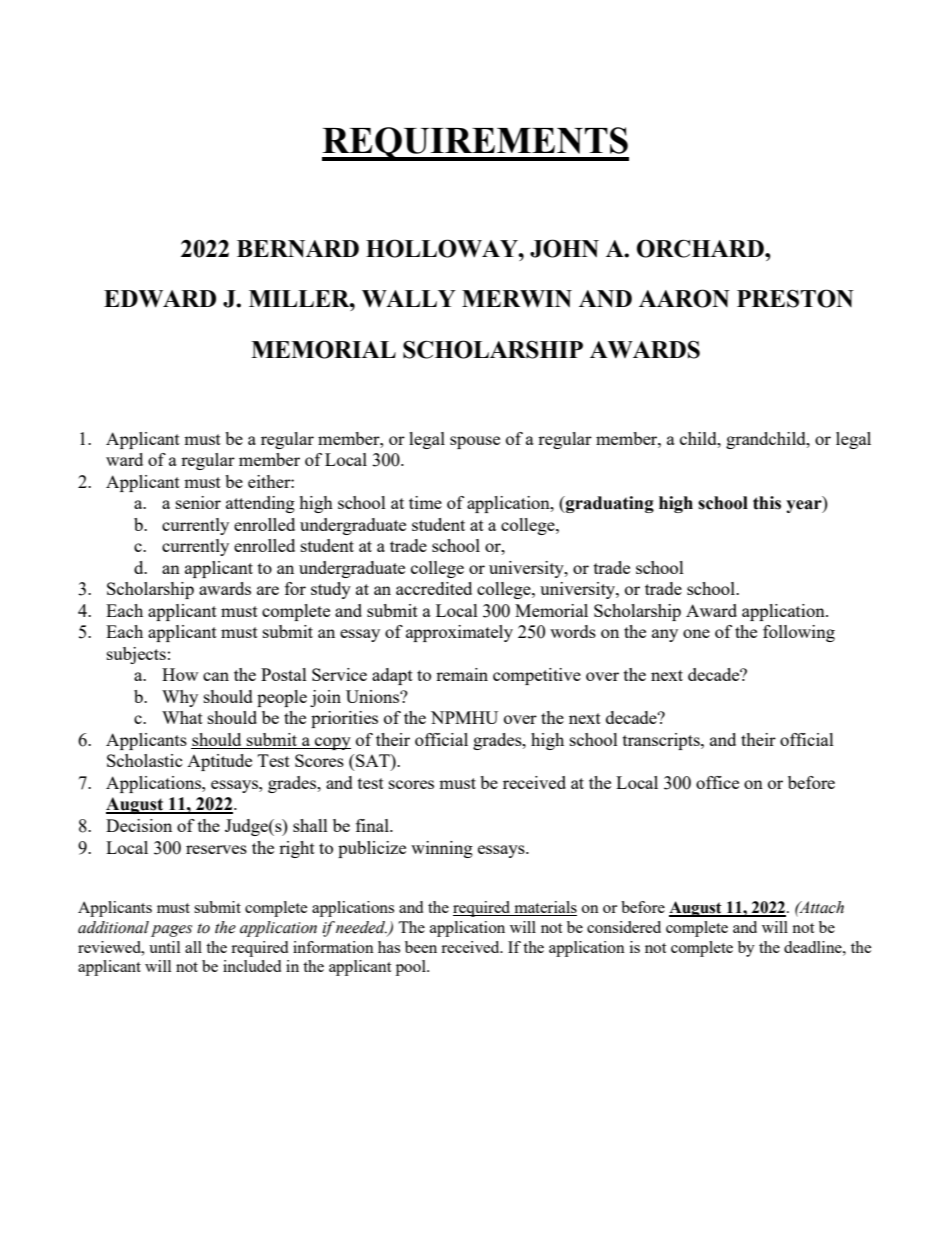  What do you see at coordinates (814, 947) in the document?
I see `deadline` at bounding box center [814, 947].
